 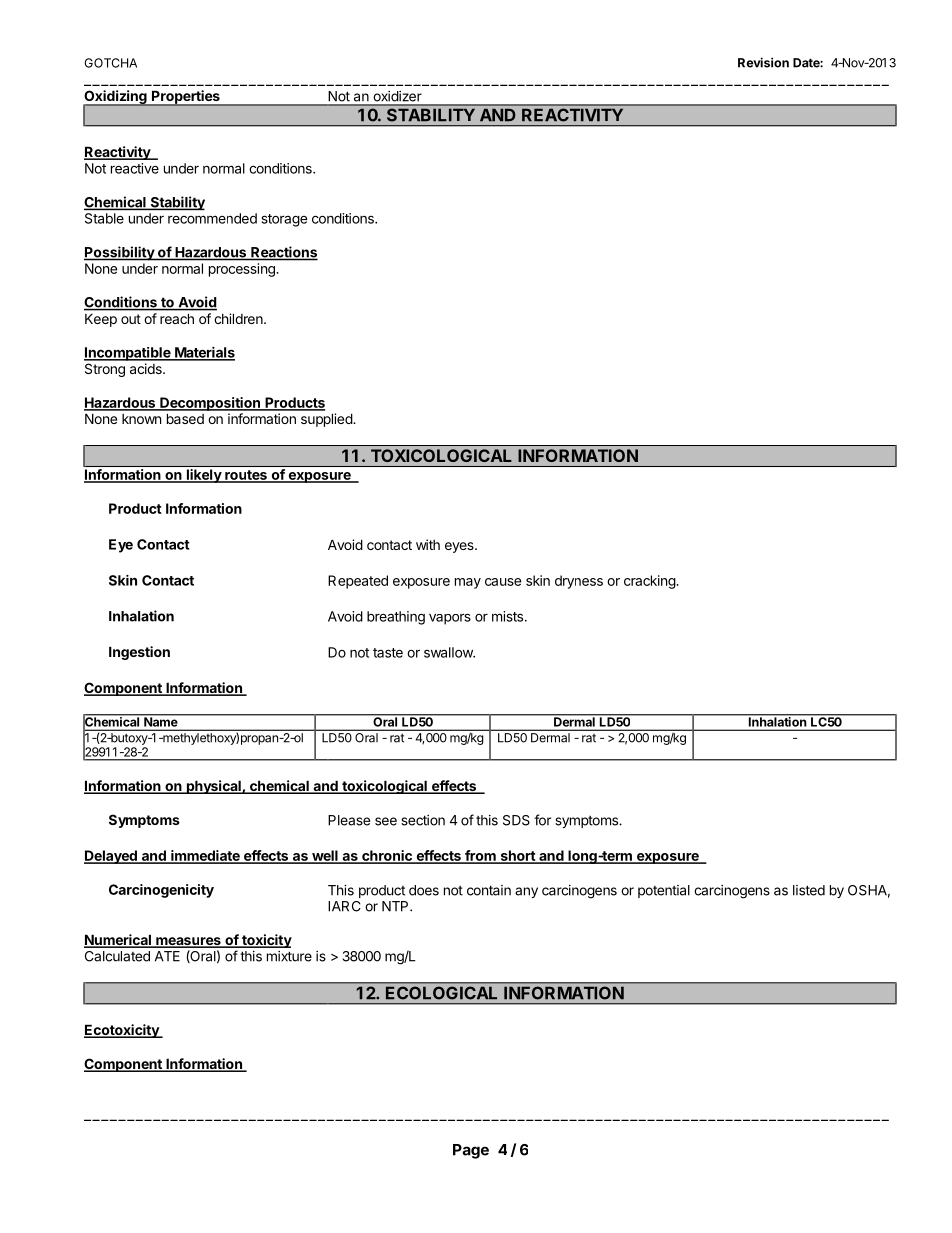 What do you see at coordinates (139, 653) in the image?
I see `Ingestion` at bounding box center [139, 653].
